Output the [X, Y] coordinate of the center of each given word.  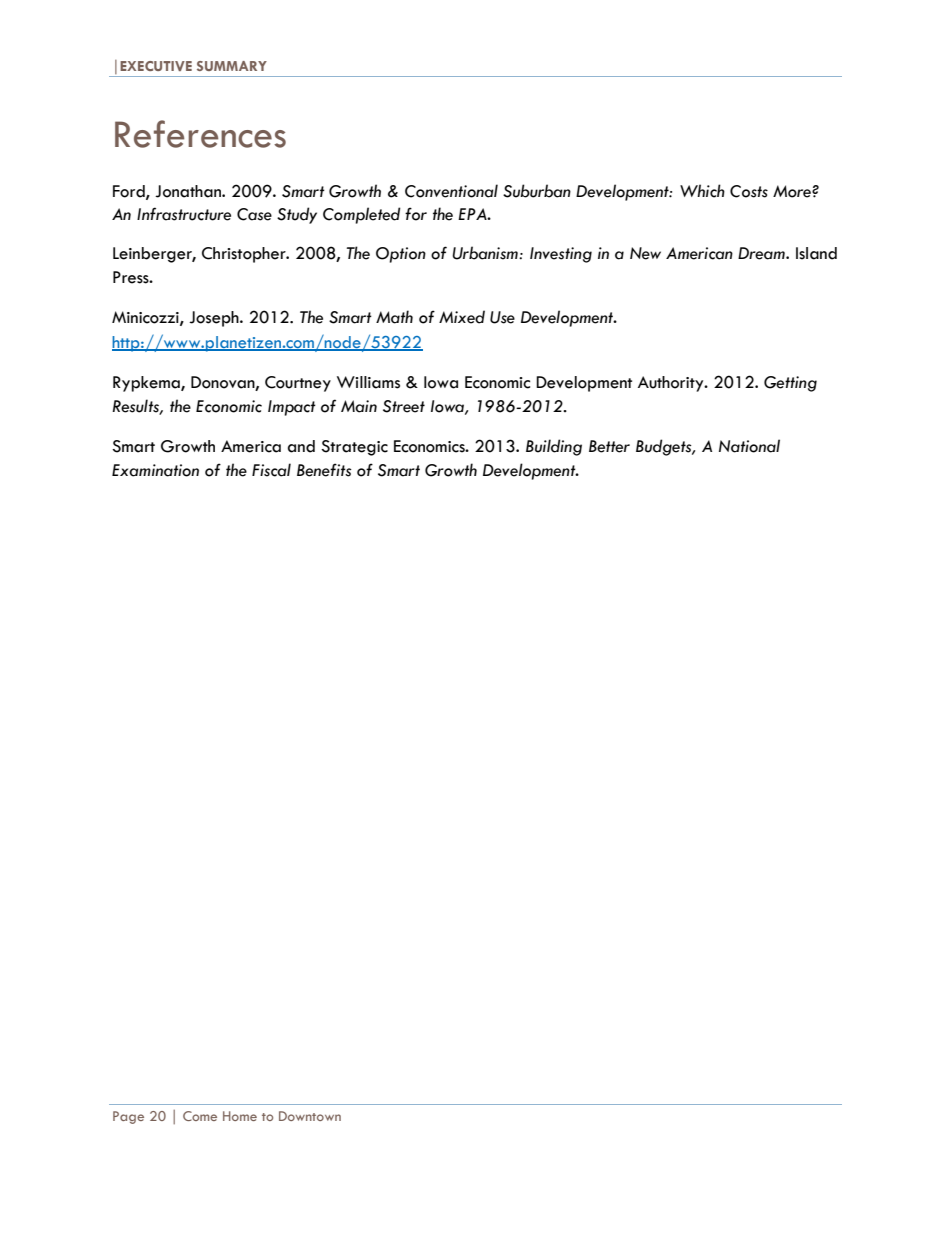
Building [554, 447]
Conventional [451, 191]
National [749, 446]
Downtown [310, 1116]
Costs [749, 191]
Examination [155, 470]
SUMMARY [232, 66]
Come [200, 1116]
